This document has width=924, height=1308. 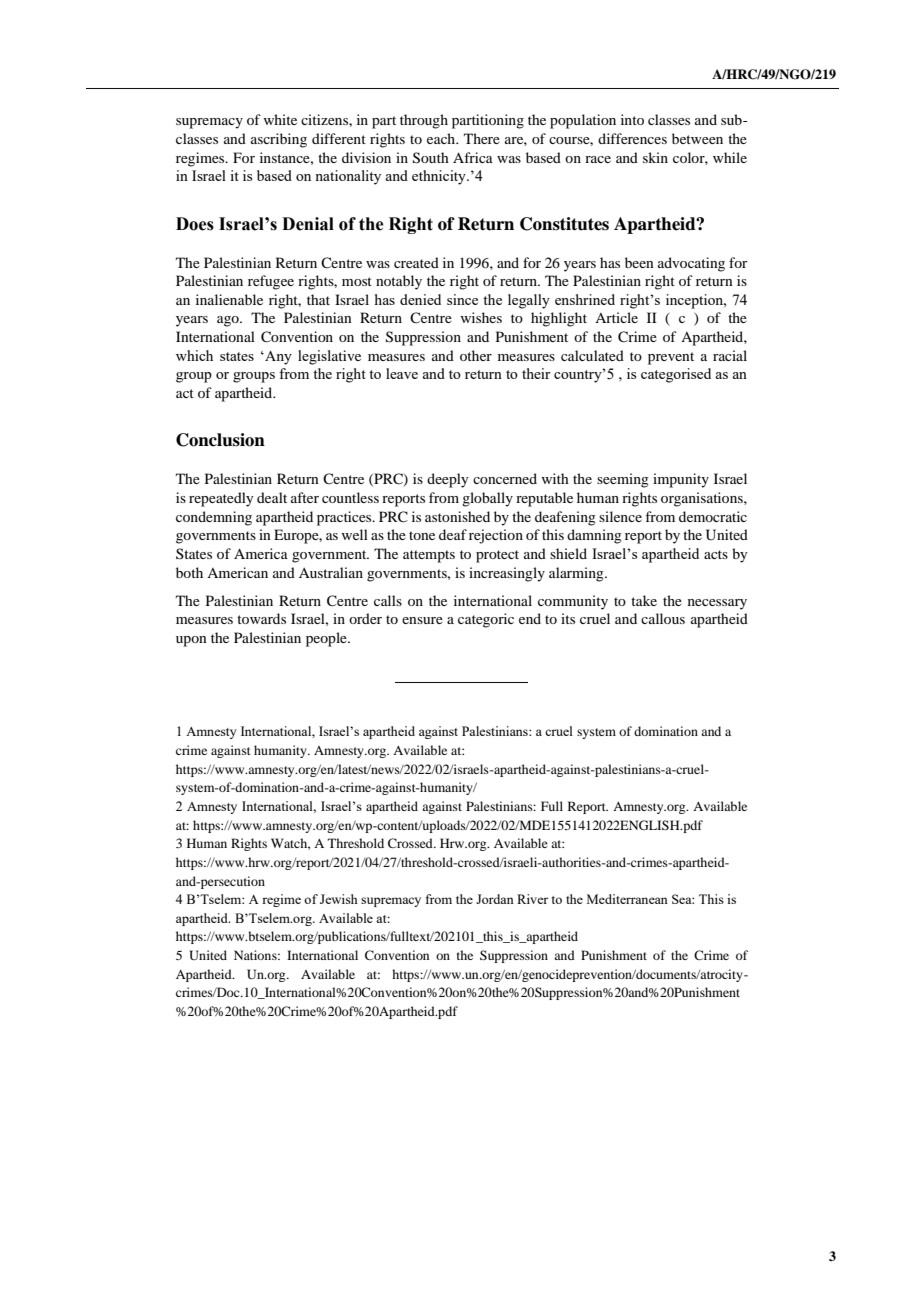 I want to click on dealt, so click(x=272, y=497).
